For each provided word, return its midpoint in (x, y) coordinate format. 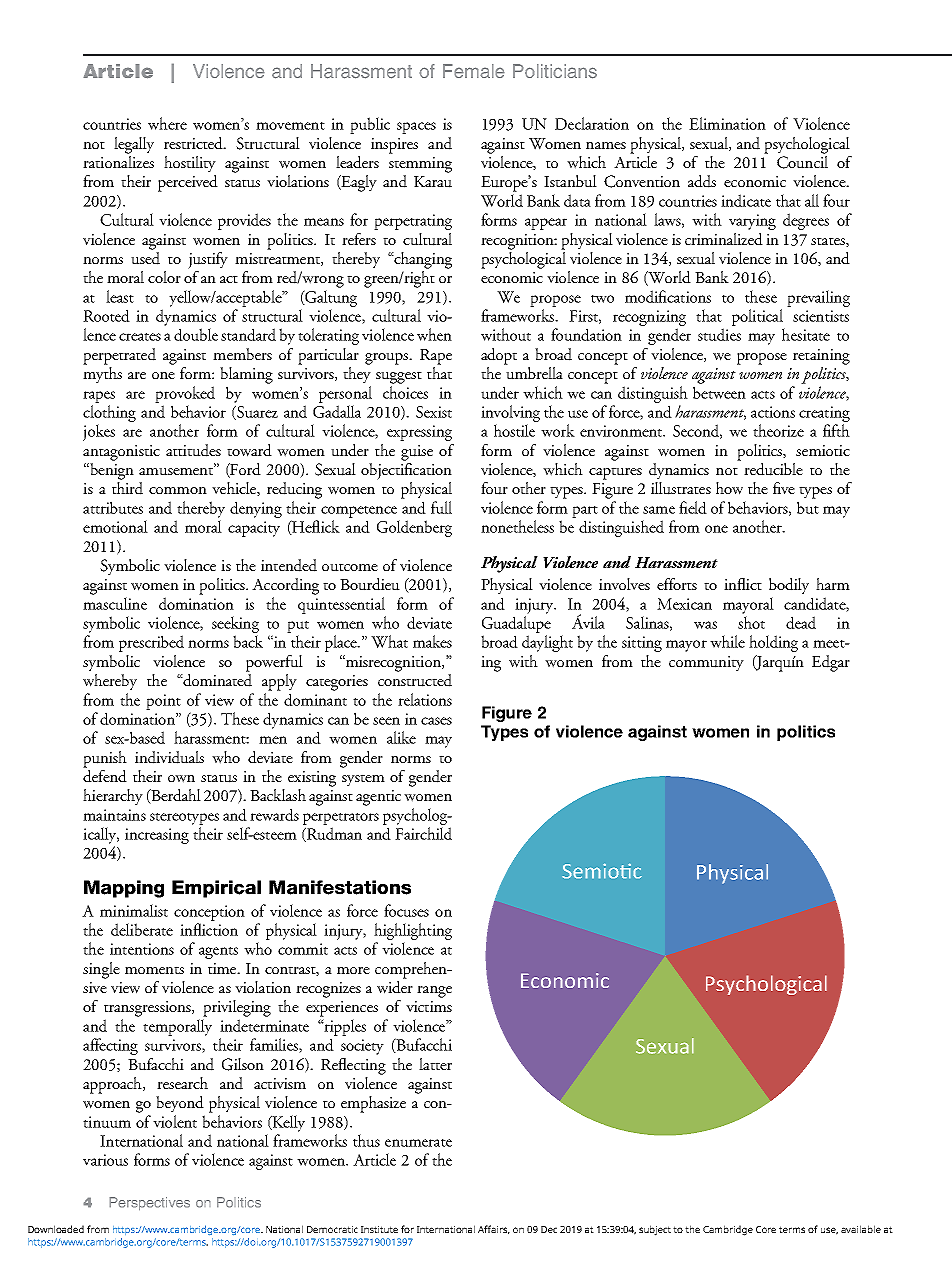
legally (134, 145)
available (861, 1229)
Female (474, 71)
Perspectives (149, 1204)
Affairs (494, 1230)
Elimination (727, 123)
